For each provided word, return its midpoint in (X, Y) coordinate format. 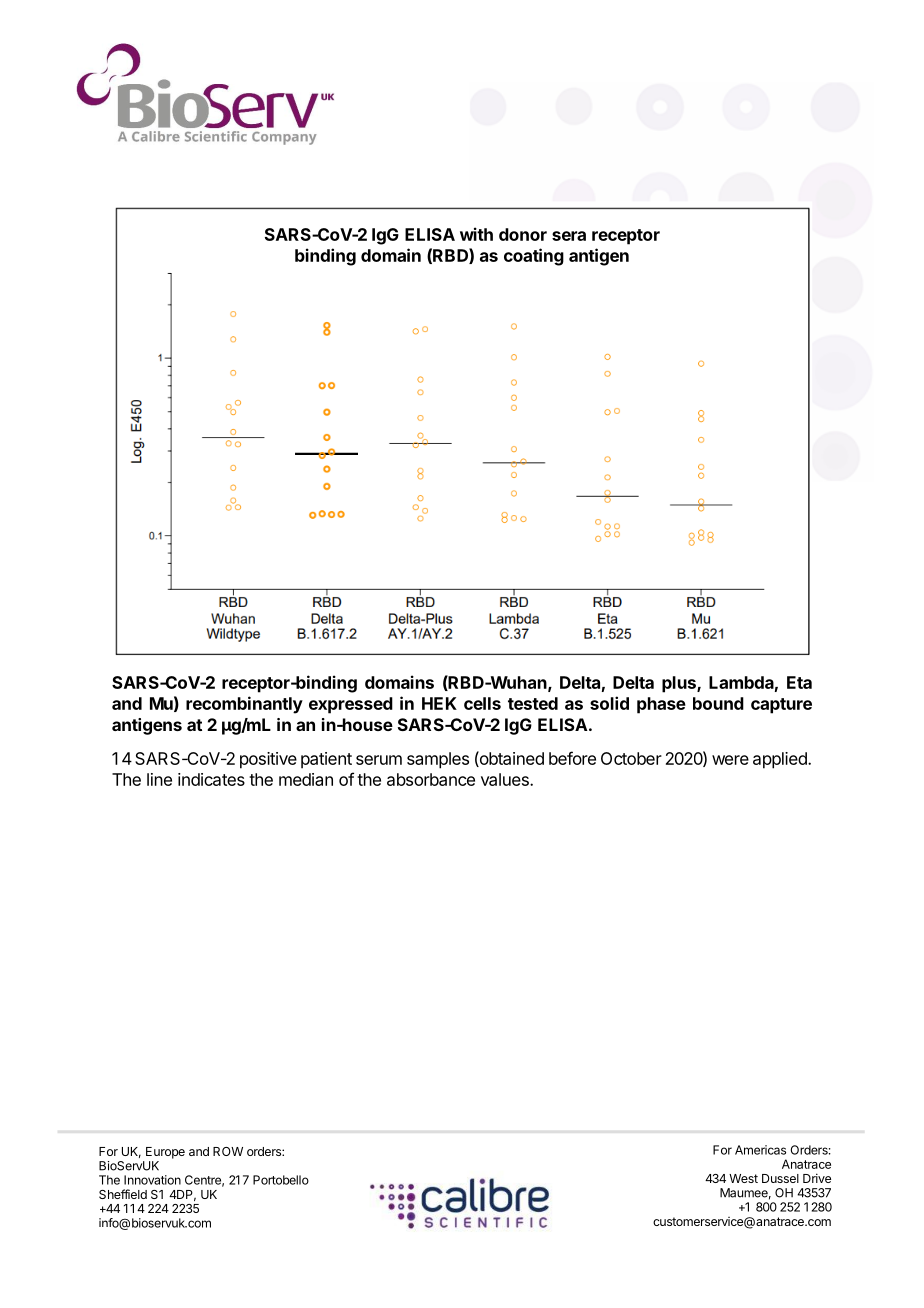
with (476, 234)
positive (268, 760)
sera (569, 236)
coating (534, 257)
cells (482, 703)
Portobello (281, 1180)
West (743, 1178)
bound (718, 703)
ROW (228, 1151)
